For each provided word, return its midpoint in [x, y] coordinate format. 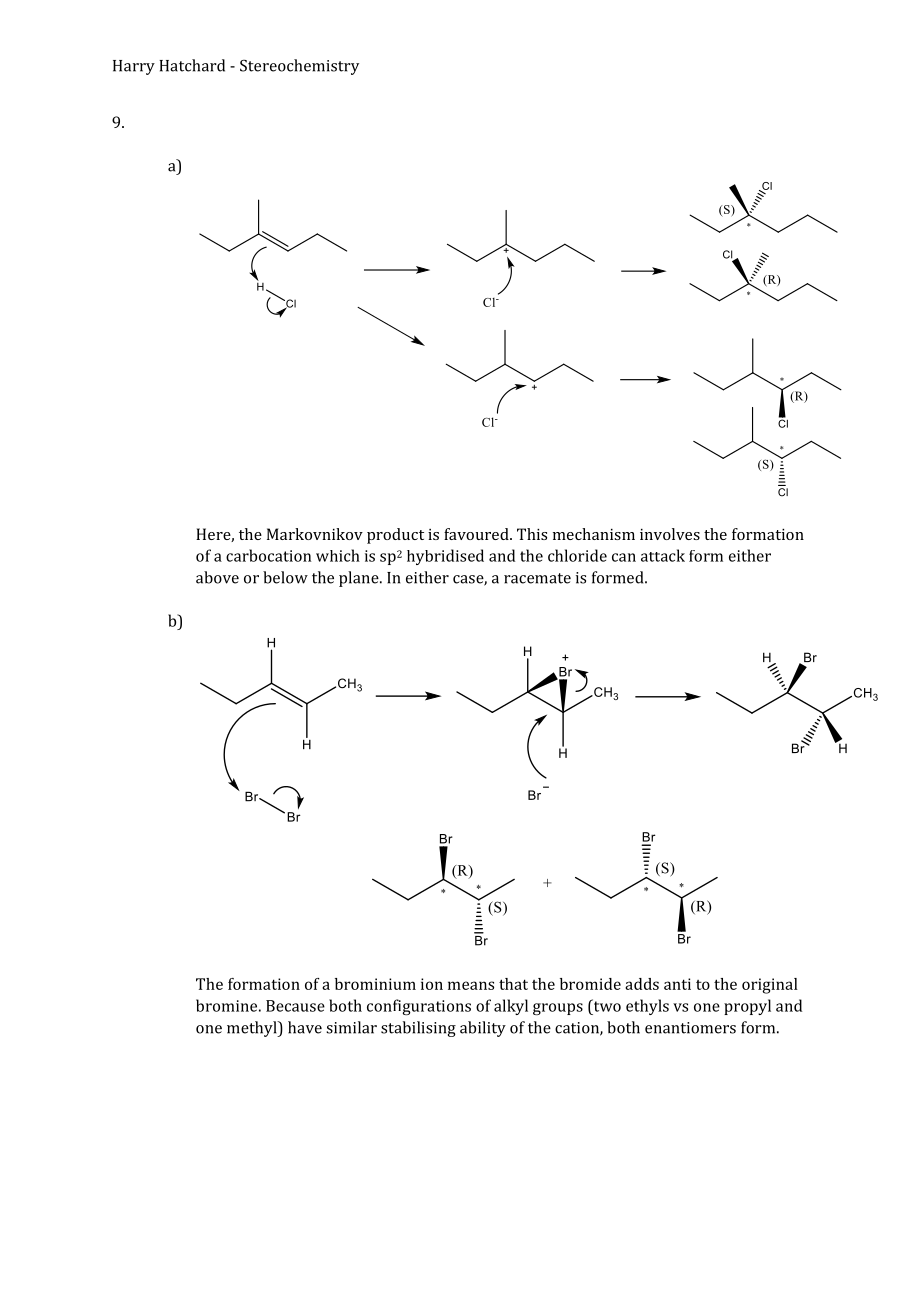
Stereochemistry [299, 67]
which [338, 555]
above [217, 577]
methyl [253, 1029]
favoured [477, 534]
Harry [134, 67]
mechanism [594, 534]
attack [663, 555]
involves [670, 534]
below [285, 577]
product [395, 536]
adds [642, 984]
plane [360, 579]
